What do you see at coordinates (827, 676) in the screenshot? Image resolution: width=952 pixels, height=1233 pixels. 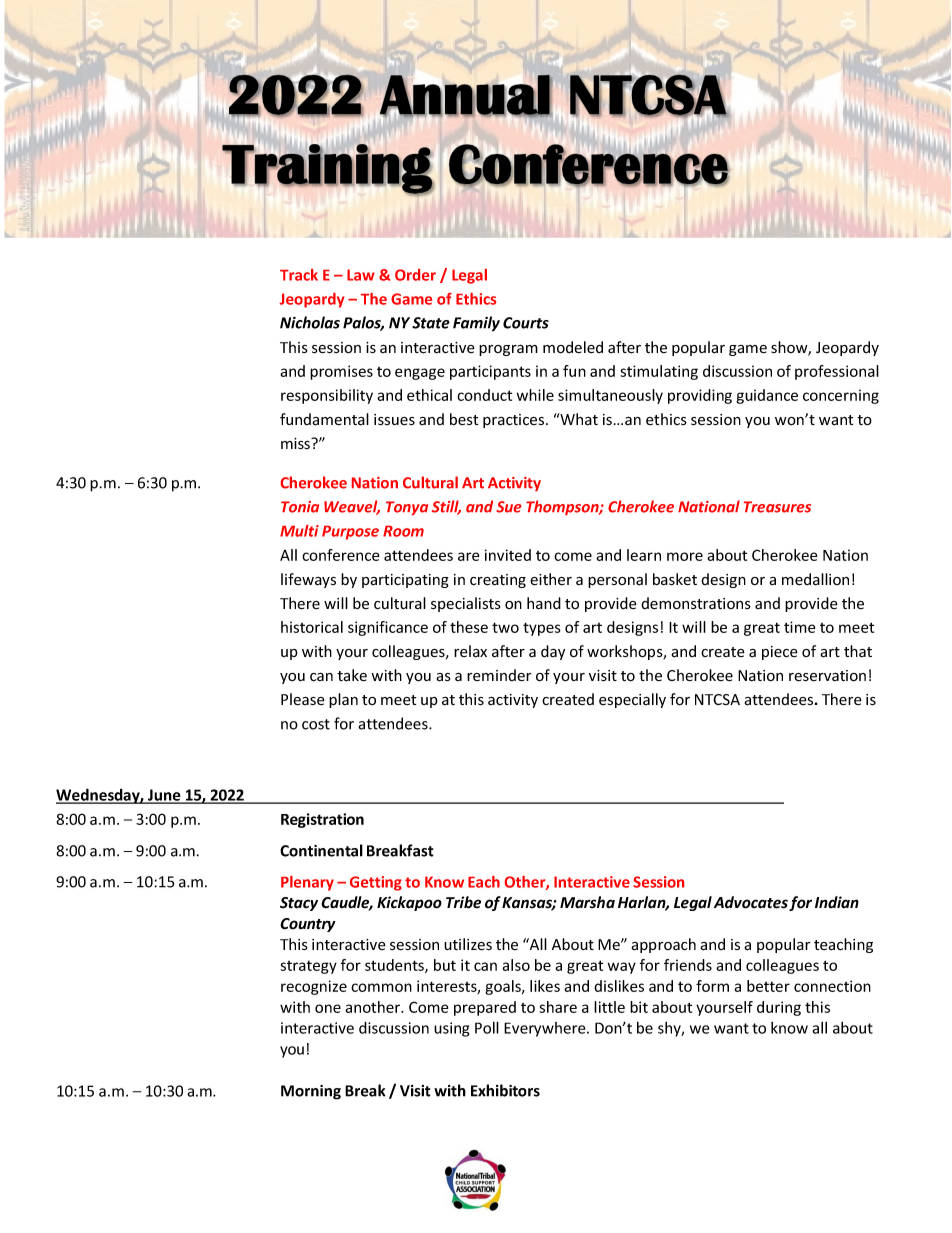 I see `reservation` at bounding box center [827, 676].
